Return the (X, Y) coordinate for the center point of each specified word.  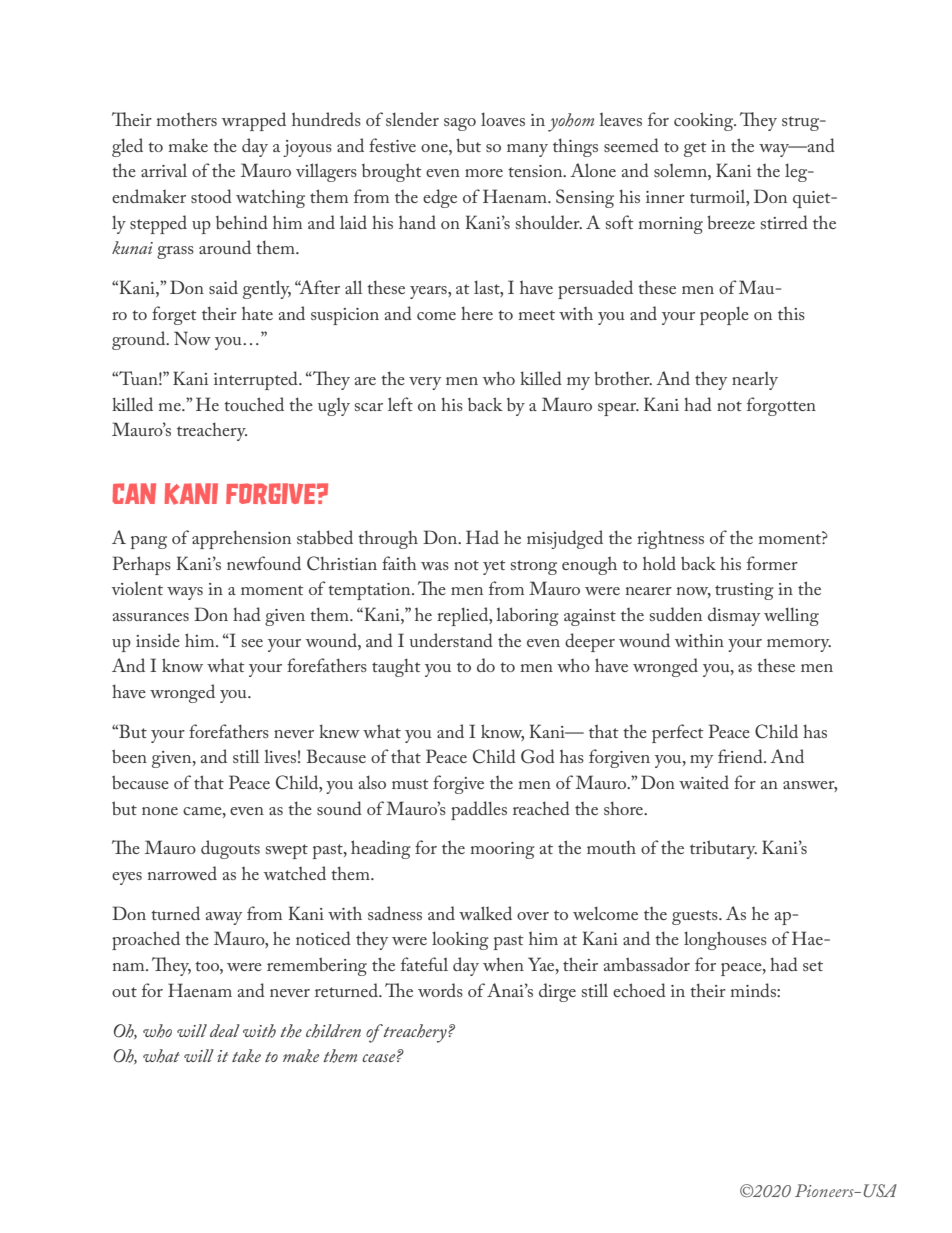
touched (254, 404)
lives (280, 756)
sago (460, 124)
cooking (705, 121)
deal (225, 1030)
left (400, 404)
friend (741, 756)
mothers (187, 119)
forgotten (781, 406)
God (538, 756)
